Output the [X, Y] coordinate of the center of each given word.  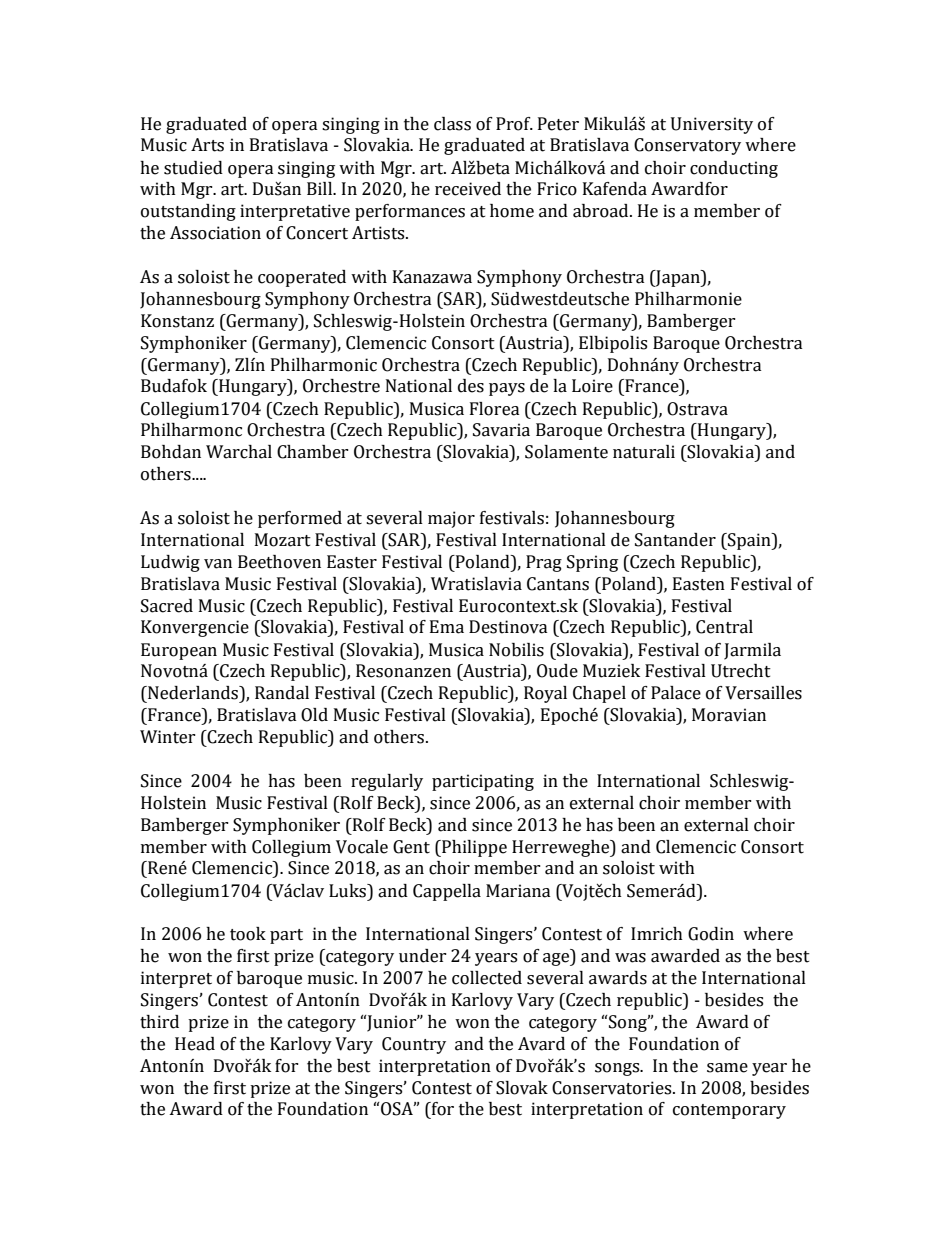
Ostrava [697, 409]
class [452, 124]
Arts [207, 145]
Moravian [729, 715]
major [451, 519]
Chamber [313, 452]
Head [195, 1044]
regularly [387, 782]
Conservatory [687, 146]
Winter [168, 737]
